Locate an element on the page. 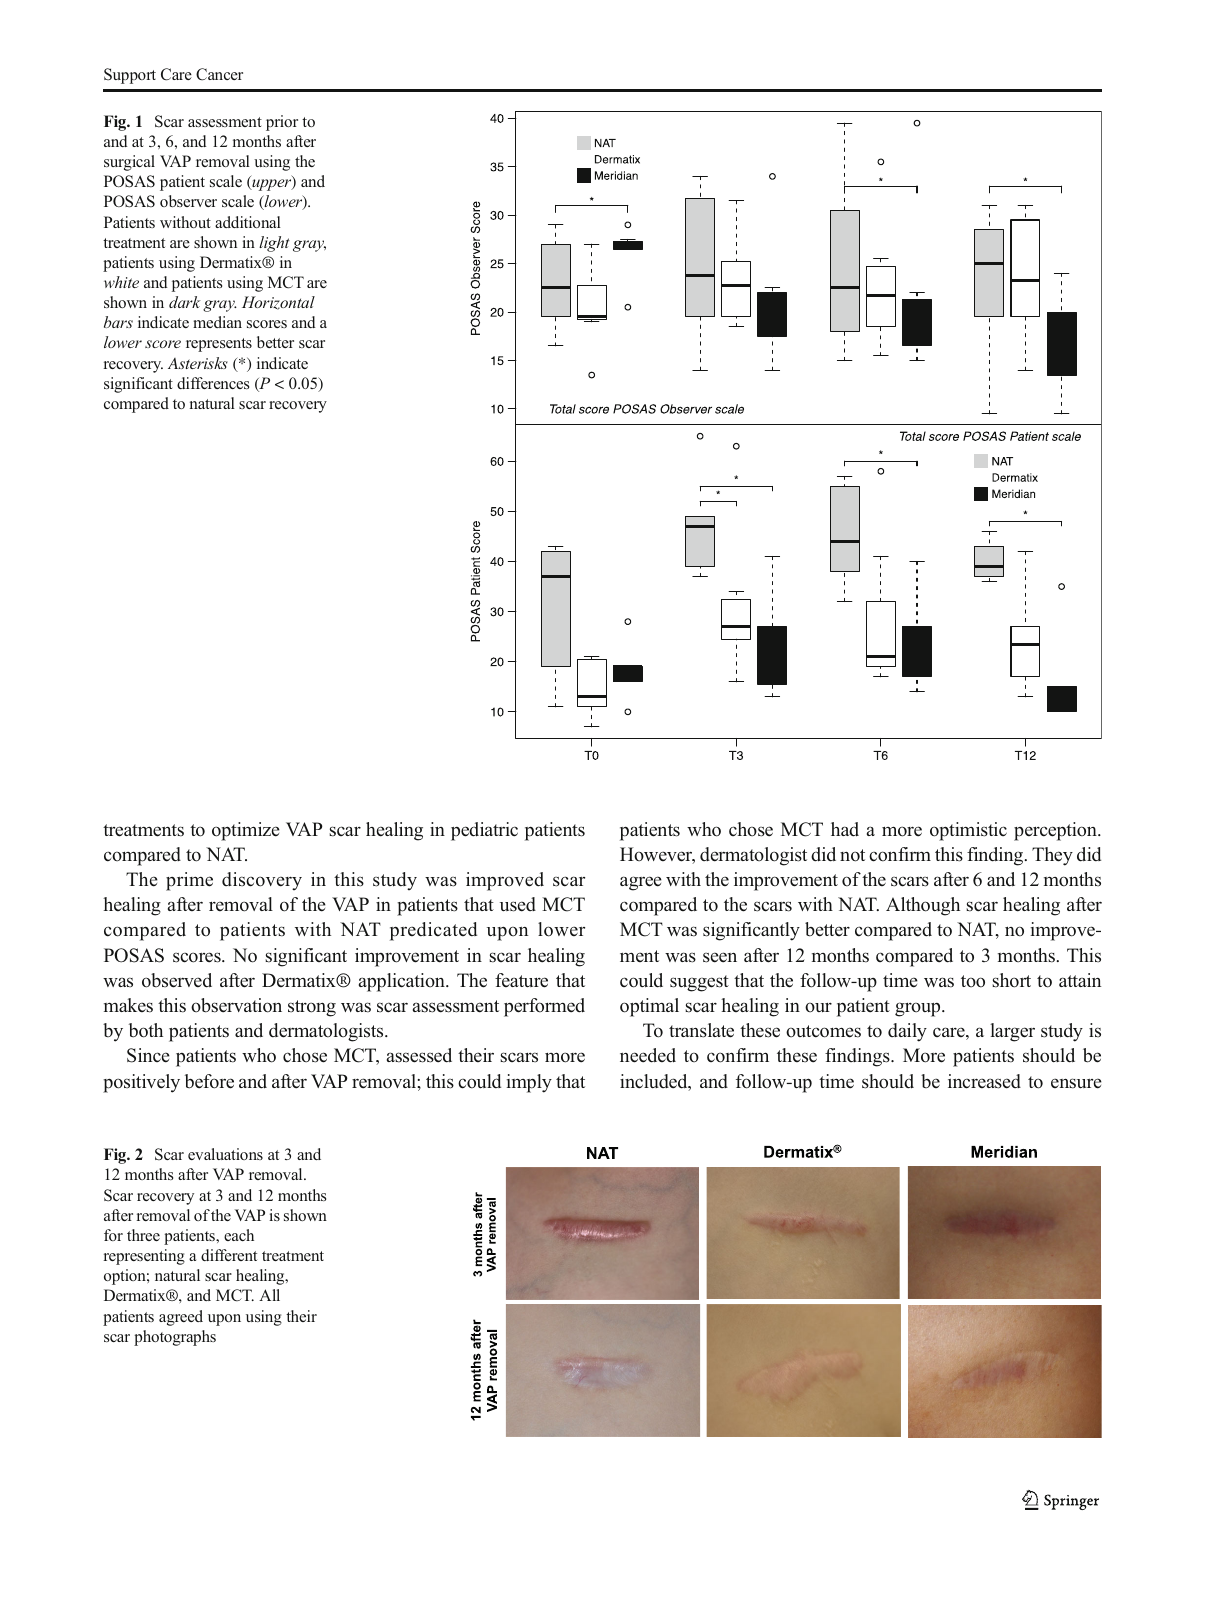 Image resolution: width=1205 pixels, height=1601 pixels. optimize is located at coordinates (246, 831).
